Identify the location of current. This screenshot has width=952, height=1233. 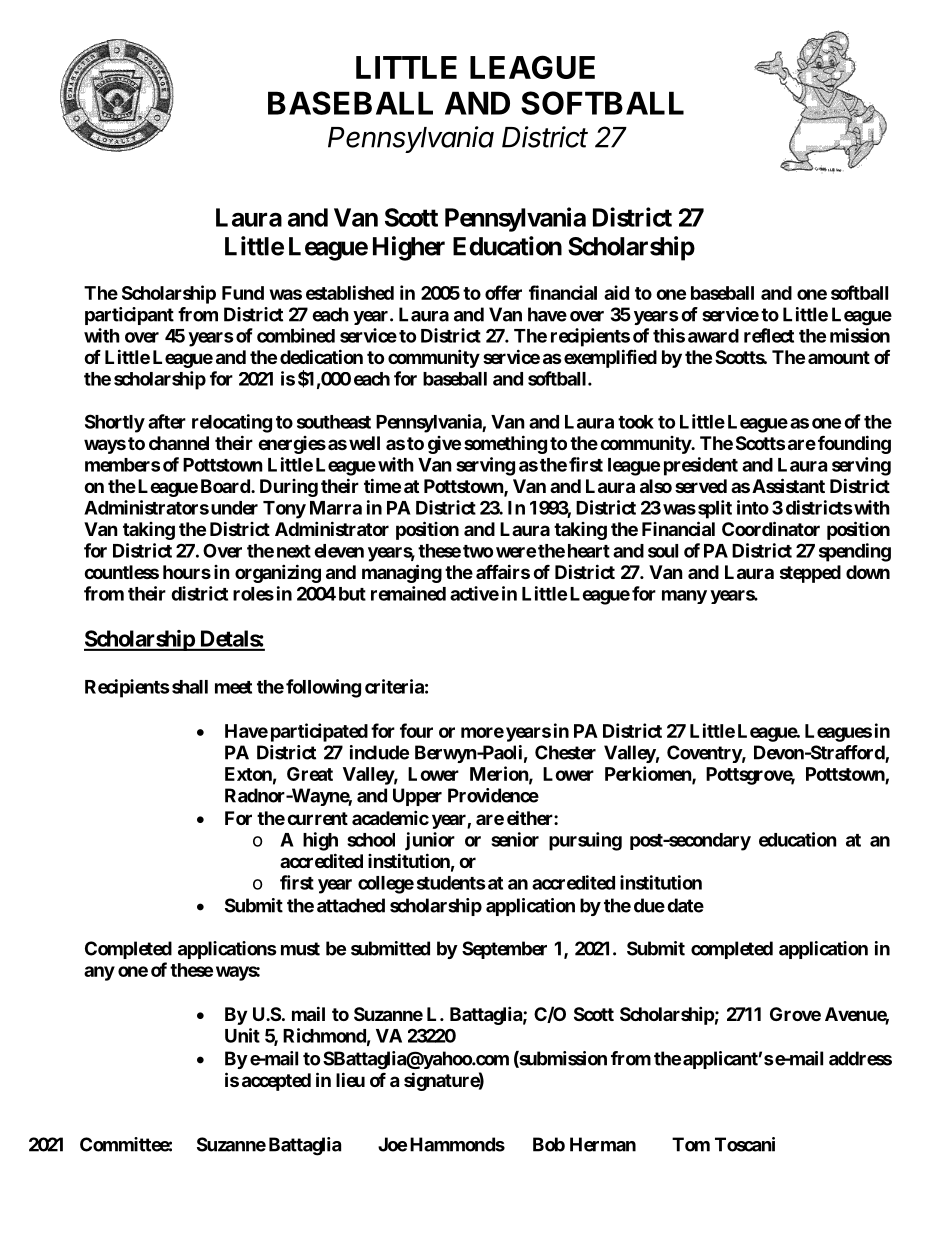
(317, 818).
